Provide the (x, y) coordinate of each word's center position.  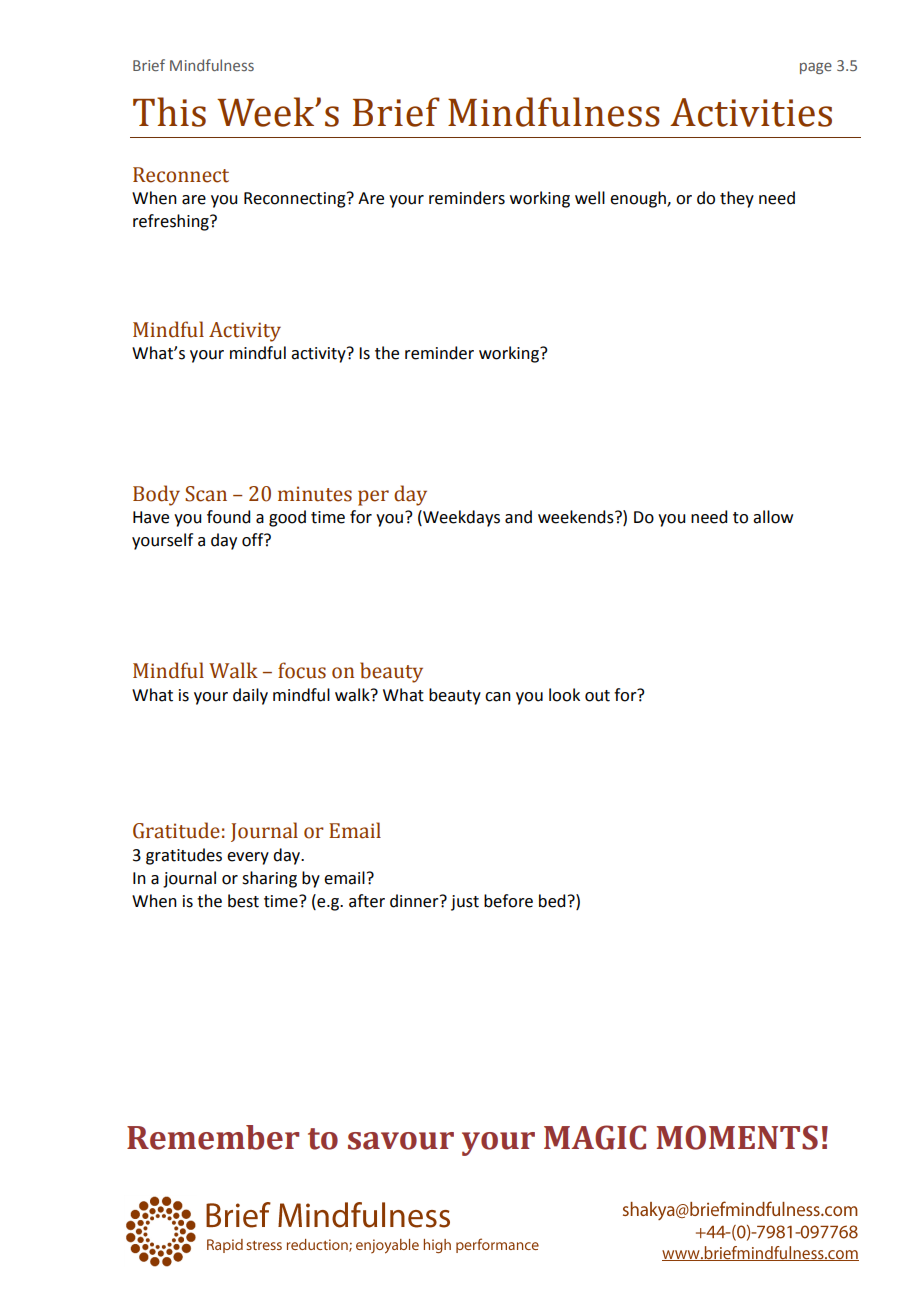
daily (250, 696)
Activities (751, 112)
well (590, 198)
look (564, 695)
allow (773, 517)
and (518, 517)
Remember (213, 1137)
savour (401, 1141)
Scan (206, 494)
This (169, 112)
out (597, 696)
